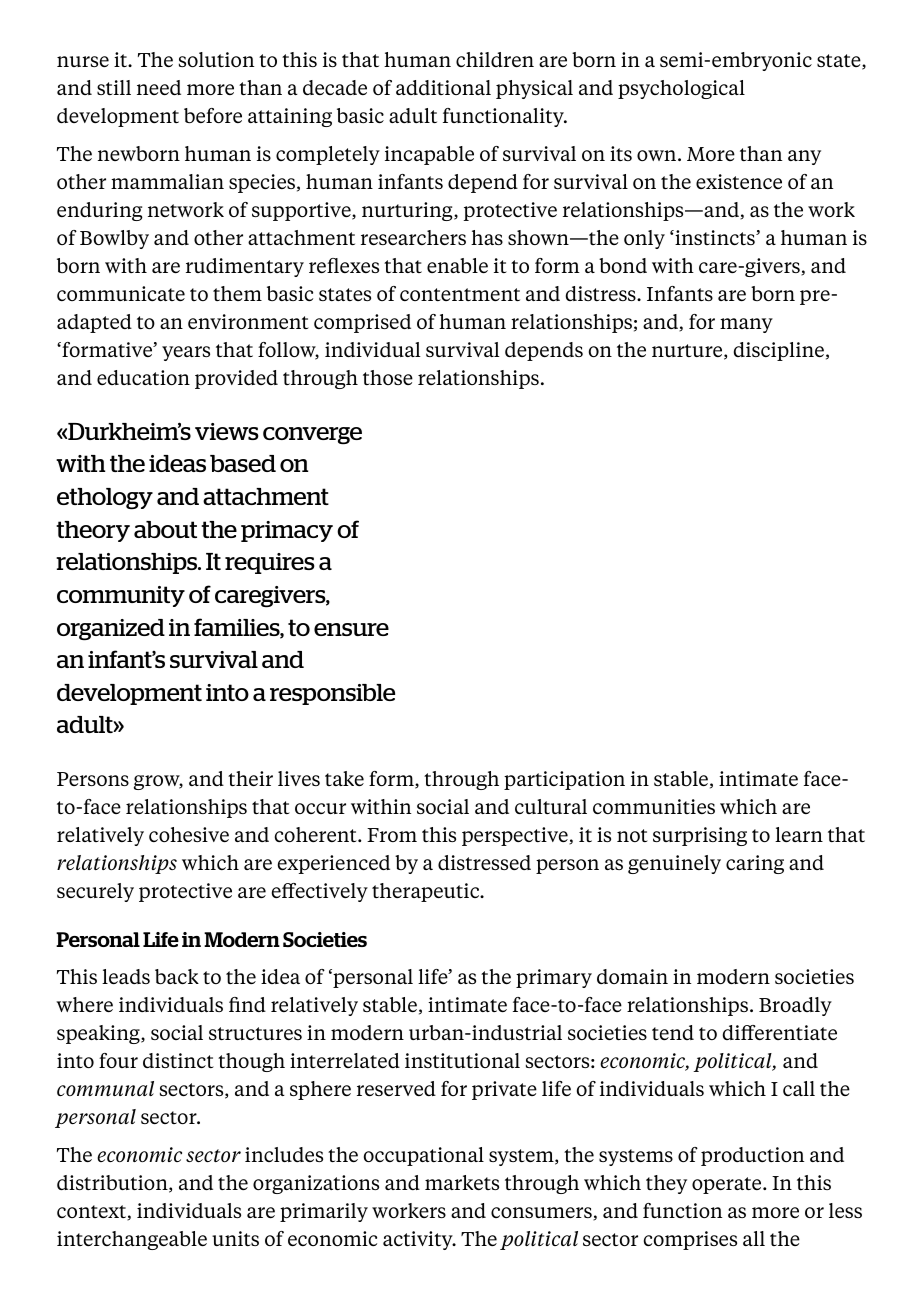 Image resolution: width=924 pixels, height=1308 pixels. What do you see at coordinates (159, 87) in the document?
I see `need` at bounding box center [159, 87].
